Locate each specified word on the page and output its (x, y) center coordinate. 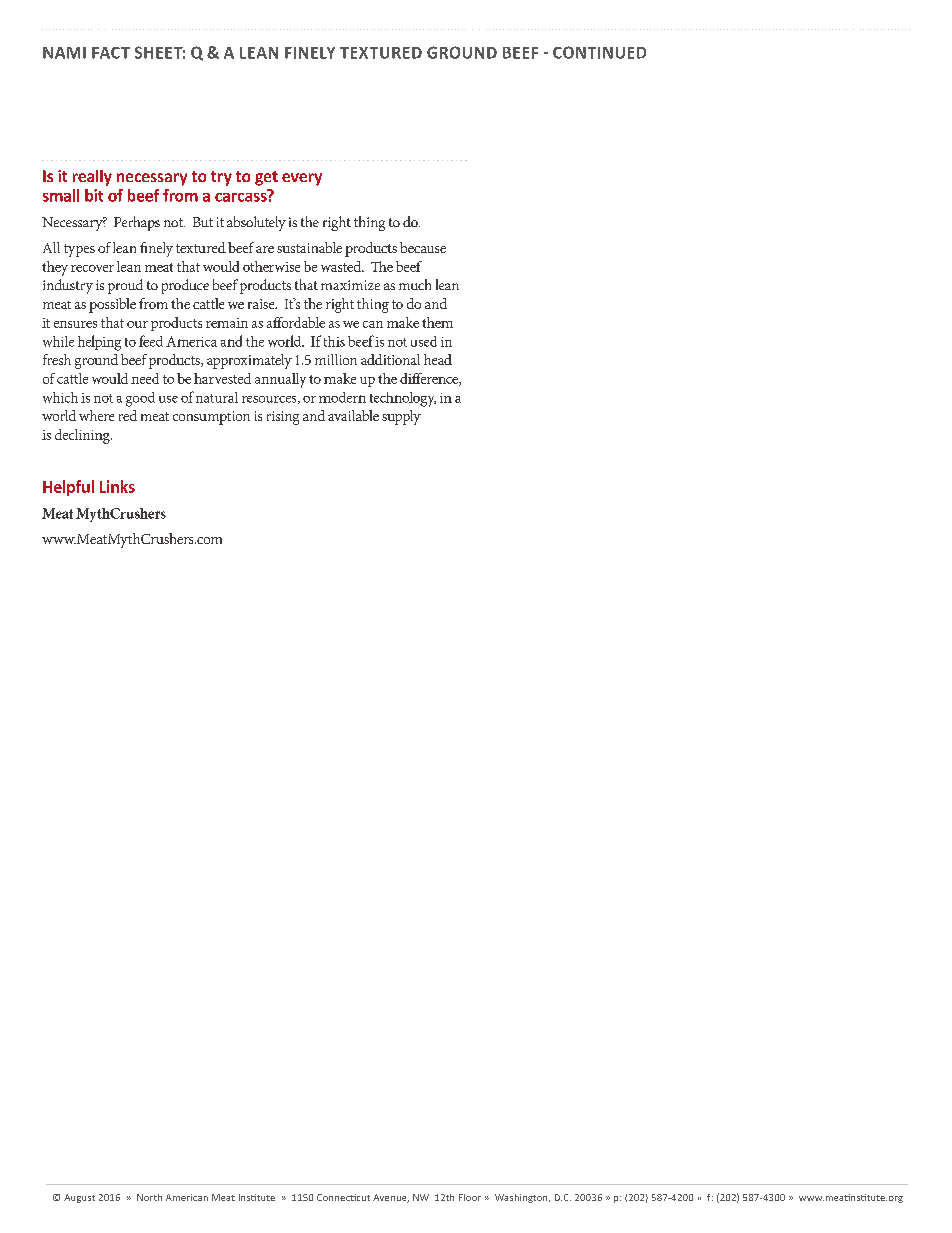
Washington (522, 1198)
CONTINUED (599, 52)
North (149, 1197)
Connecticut (343, 1197)
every (302, 179)
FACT (111, 53)
